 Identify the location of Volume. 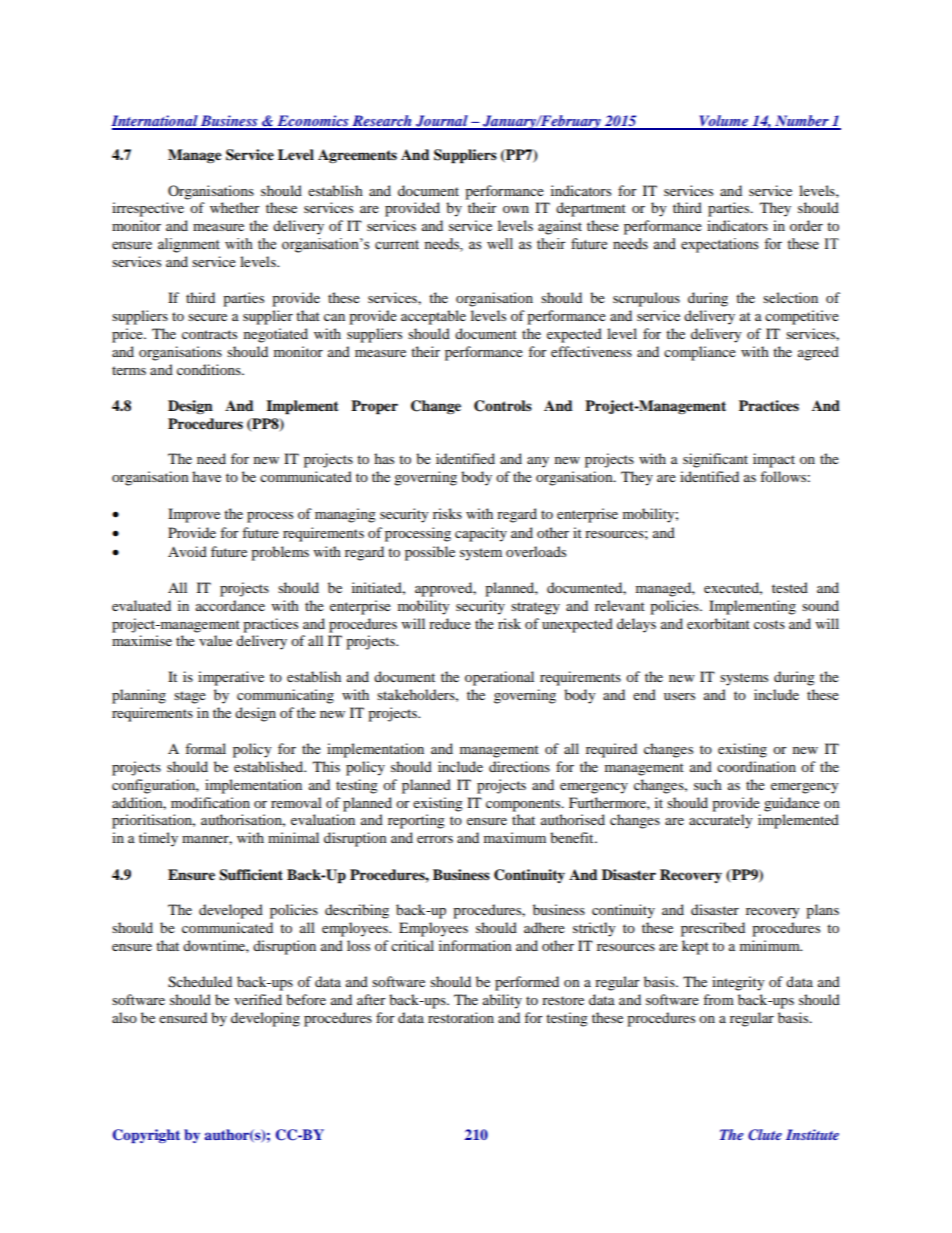
(723, 122).
